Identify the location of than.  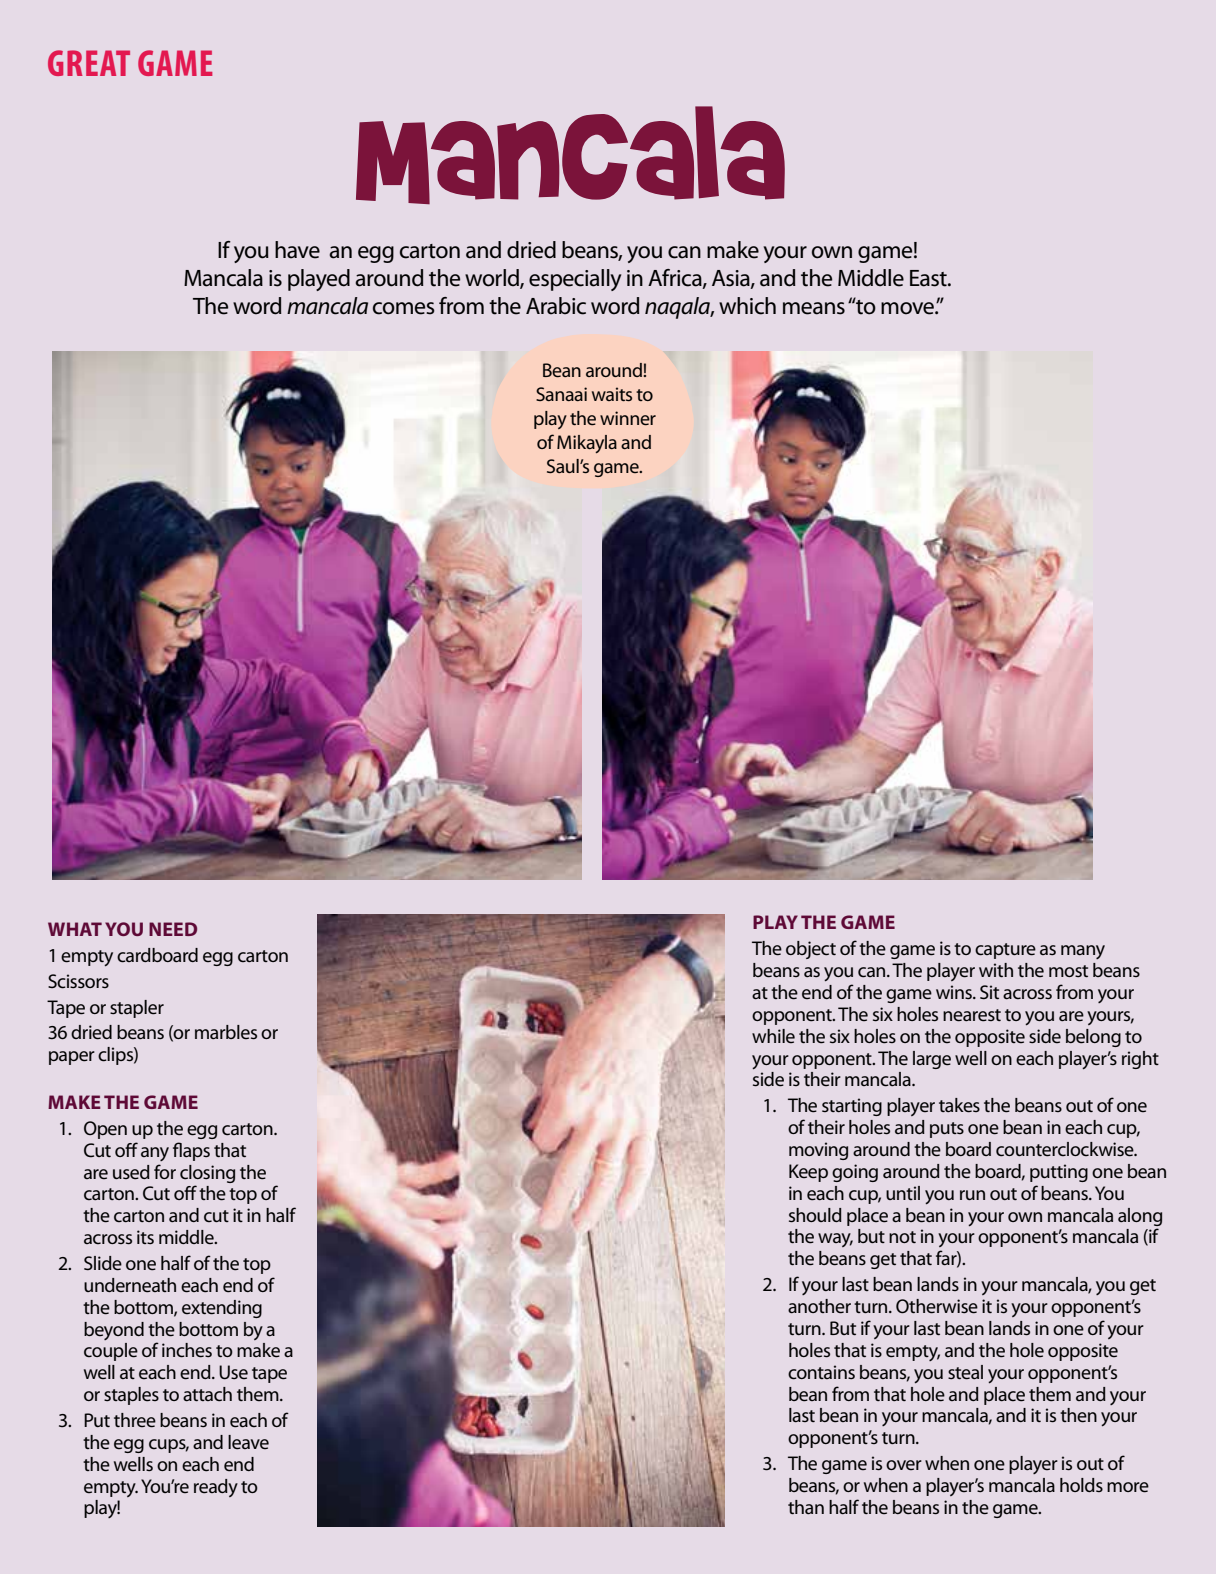
(806, 1507).
